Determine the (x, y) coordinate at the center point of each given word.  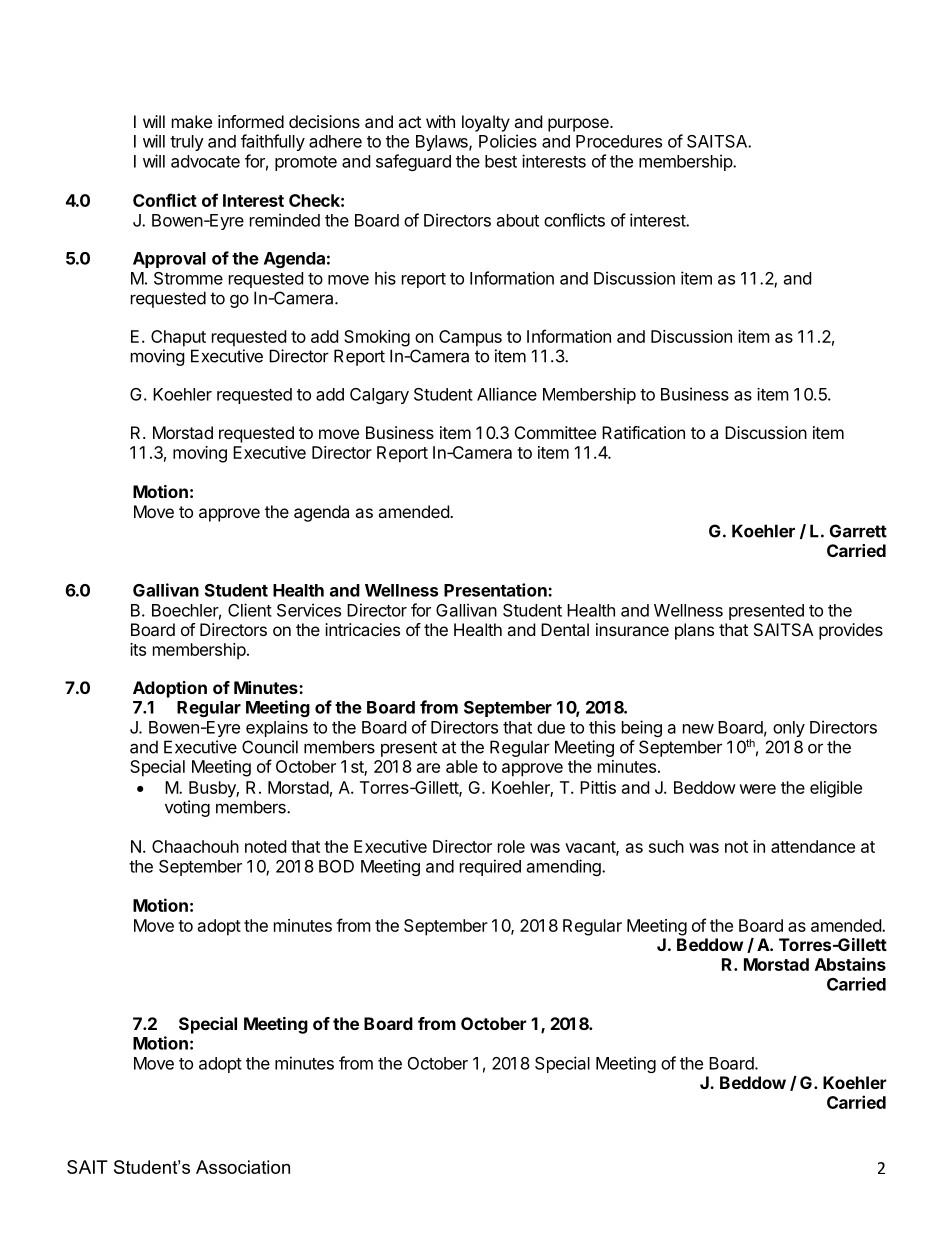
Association (243, 1167)
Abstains (850, 964)
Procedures (619, 141)
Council (270, 747)
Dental (565, 629)
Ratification (643, 432)
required (490, 867)
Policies (508, 141)
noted (265, 846)
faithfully (273, 142)
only (789, 729)
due (551, 727)
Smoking (377, 338)
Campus (470, 338)
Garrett (858, 531)
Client (250, 610)
